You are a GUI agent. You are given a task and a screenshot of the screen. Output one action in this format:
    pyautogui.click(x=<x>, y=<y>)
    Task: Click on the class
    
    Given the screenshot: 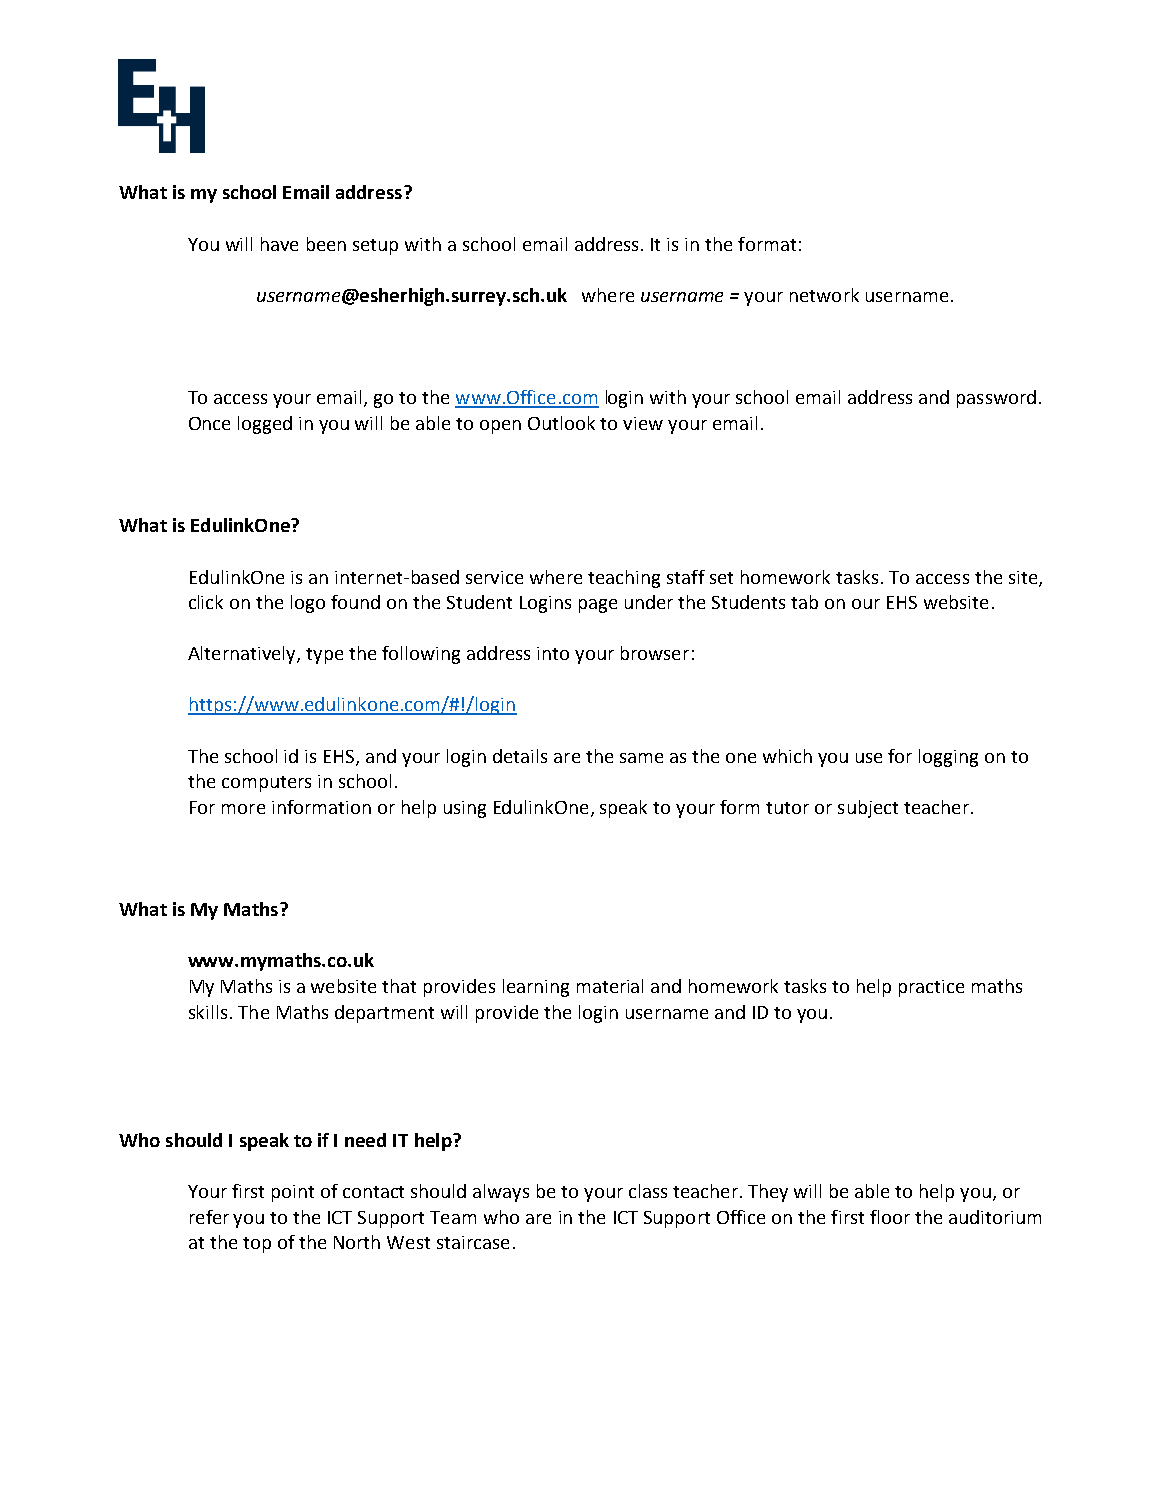 What is the action you would take?
    pyautogui.click(x=648, y=1191)
